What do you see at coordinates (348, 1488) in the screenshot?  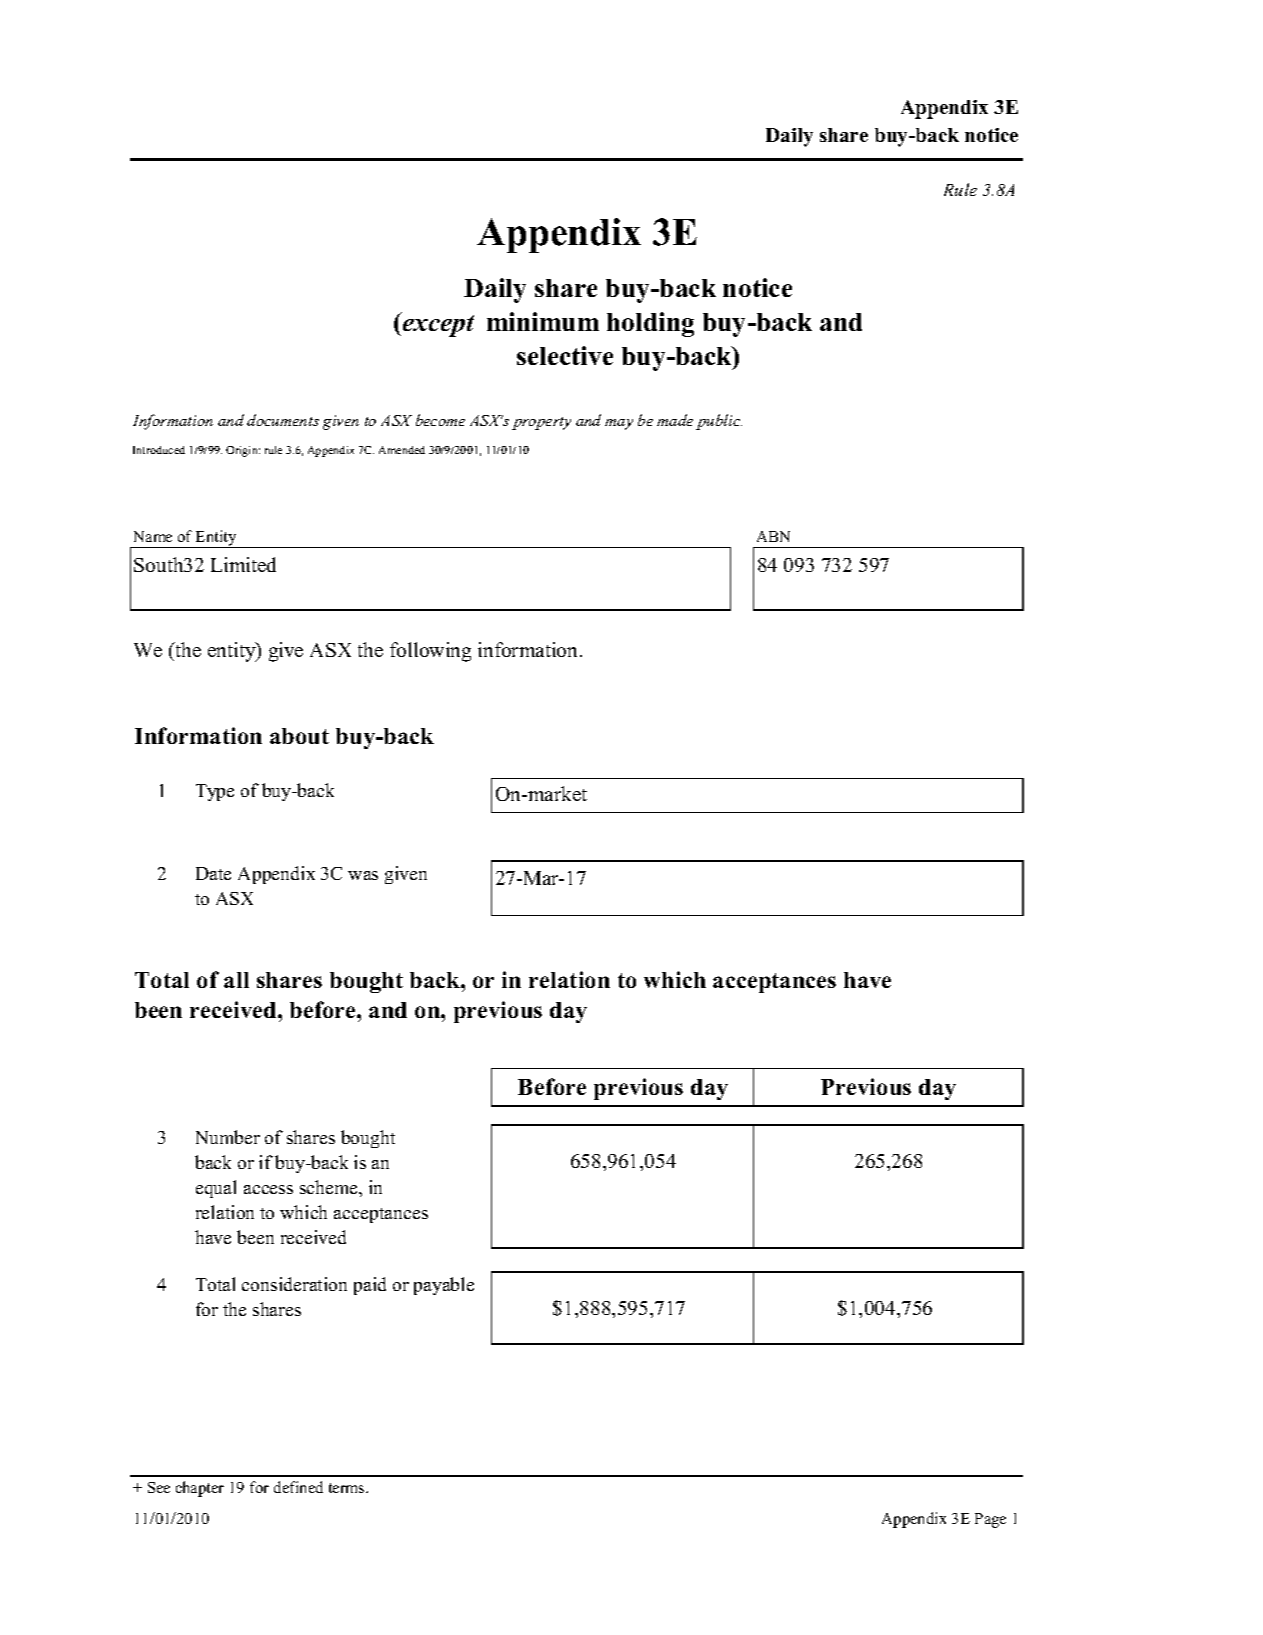 I see `terms` at bounding box center [348, 1488].
